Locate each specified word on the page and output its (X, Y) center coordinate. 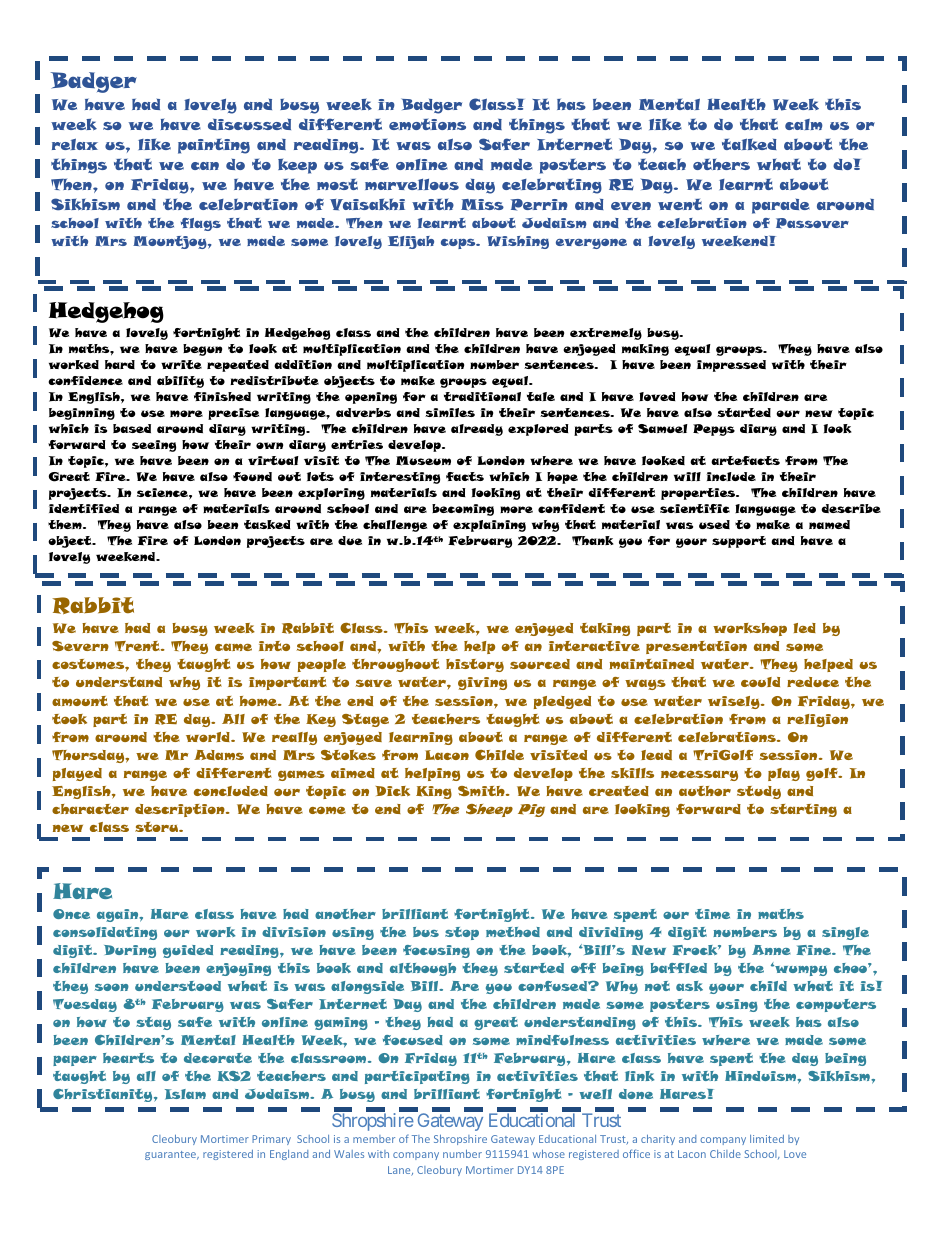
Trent (138, 646)
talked (749, 144)
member (374, 1139)
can (205, 166)
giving (482, 683)
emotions (427, 124)
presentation (696, 647)
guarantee (172, 1155)
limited (767, 1139)
